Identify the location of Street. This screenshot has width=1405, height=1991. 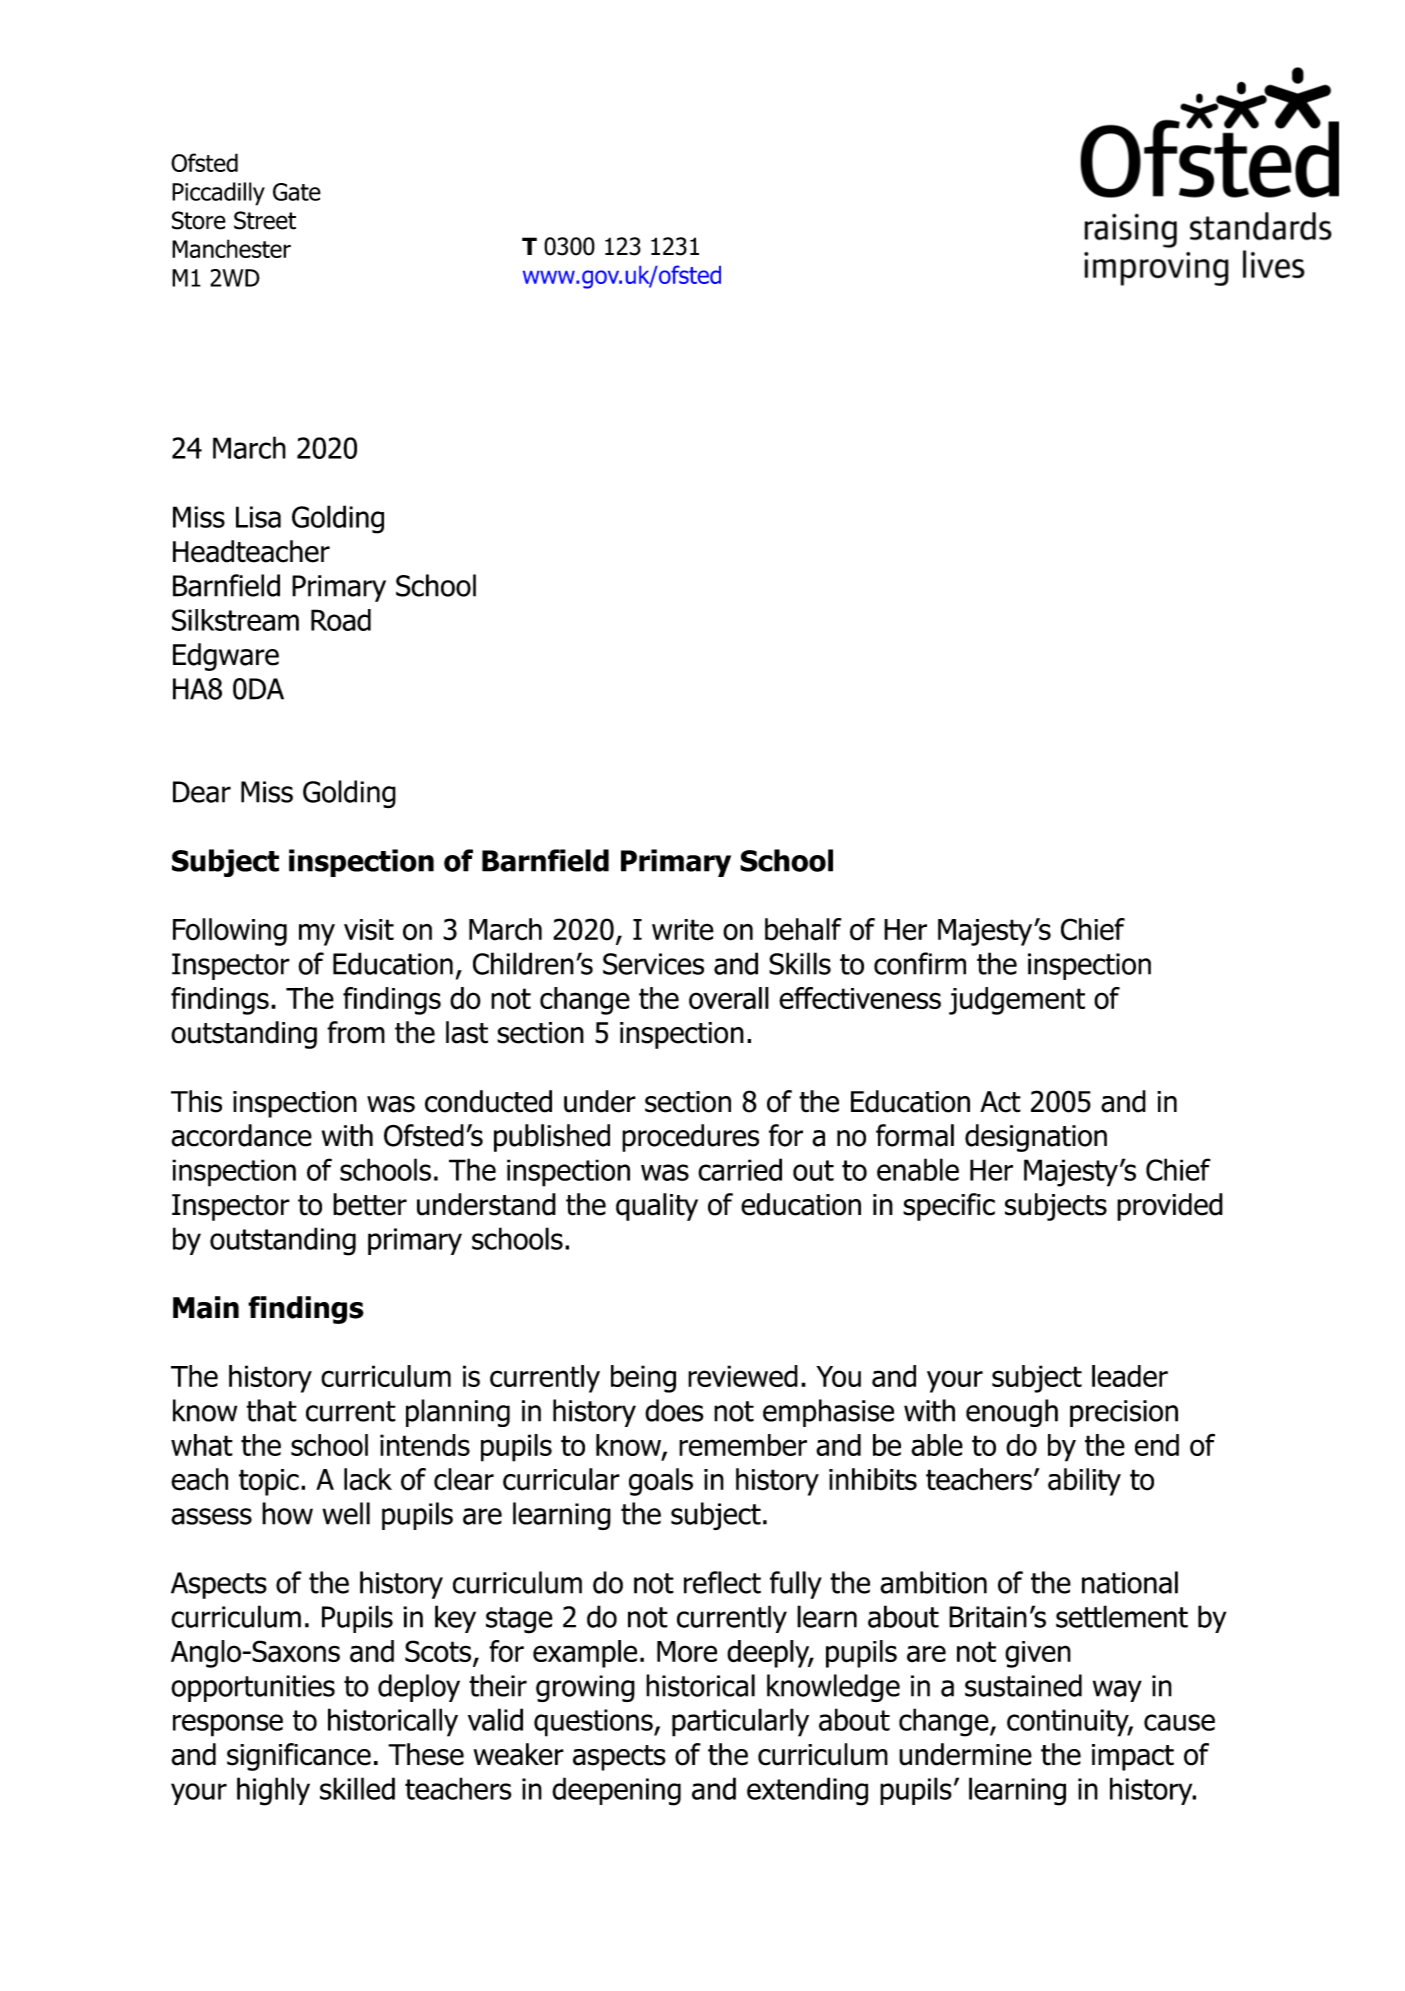
(265, 220).
